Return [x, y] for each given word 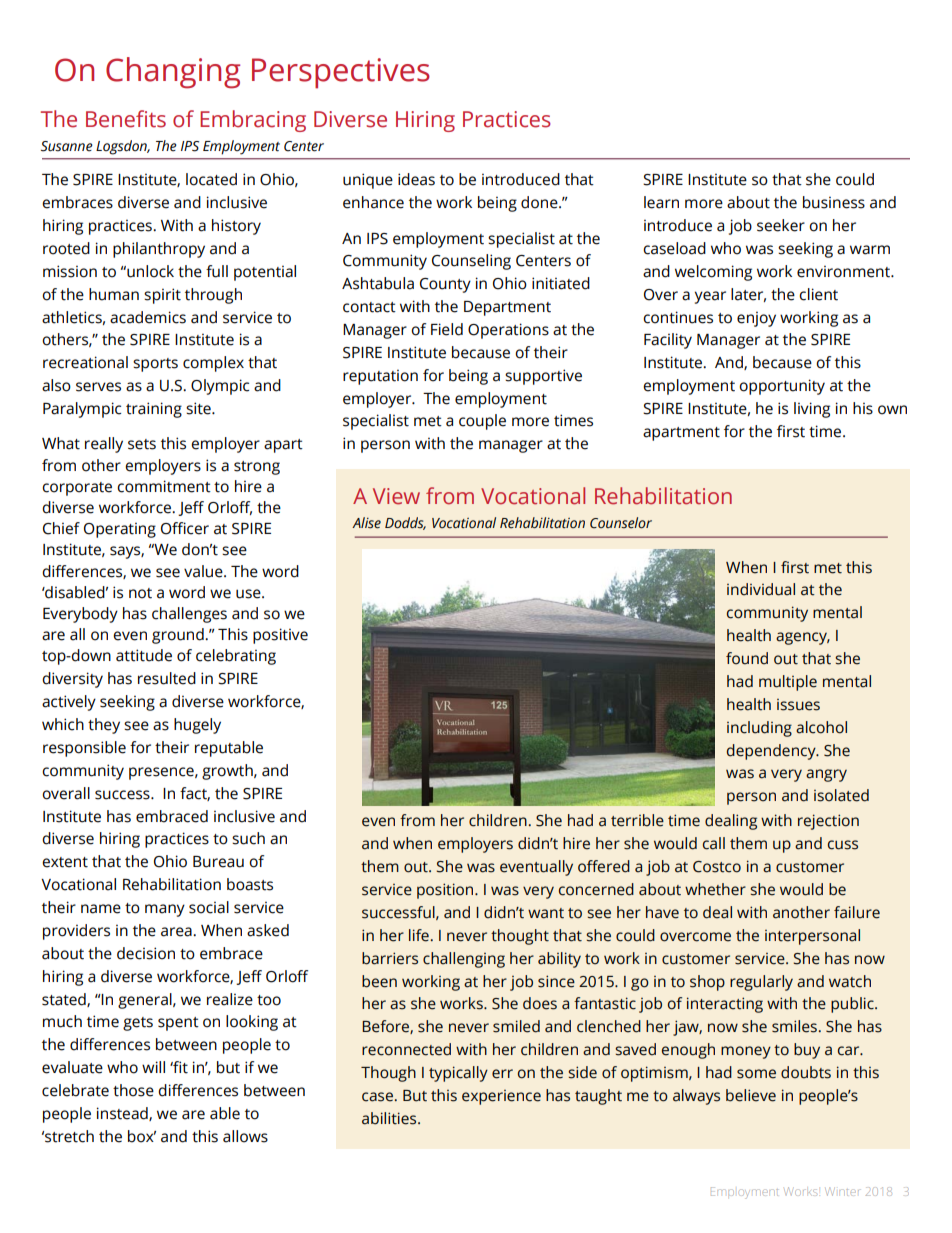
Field [447, 329]
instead [123, 1114]
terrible [637, 820]
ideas [416, 179]
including [759, 729]
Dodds [405, 523]
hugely [197, 726]
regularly [761, 983]
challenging [464, 960]
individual [761, 589]
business [834, 202]
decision [146, 953]
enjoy [756, 319]
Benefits [126, 119]
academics [148, 317]
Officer [185, 528]
